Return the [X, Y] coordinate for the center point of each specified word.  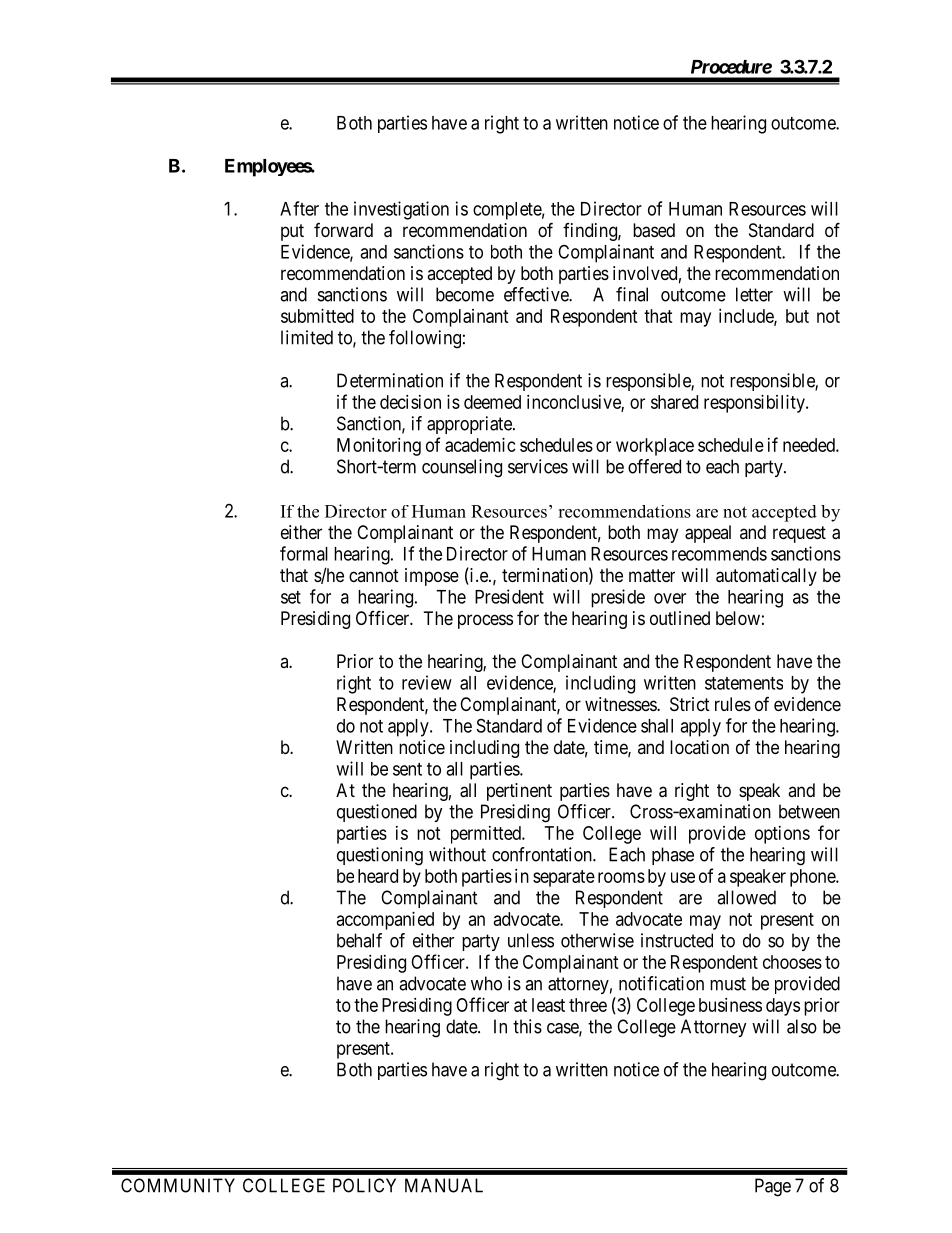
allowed [746, 897]
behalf [359, 940]
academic [480, 445]
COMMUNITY [178, 1185]
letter [754, 294]
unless [531, 940]
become [465, 294]
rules [733, 704]
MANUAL [444, 1185]
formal [304, 553]
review [427, 682]
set [291, 597]
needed [810, 445]
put [292, 232]
